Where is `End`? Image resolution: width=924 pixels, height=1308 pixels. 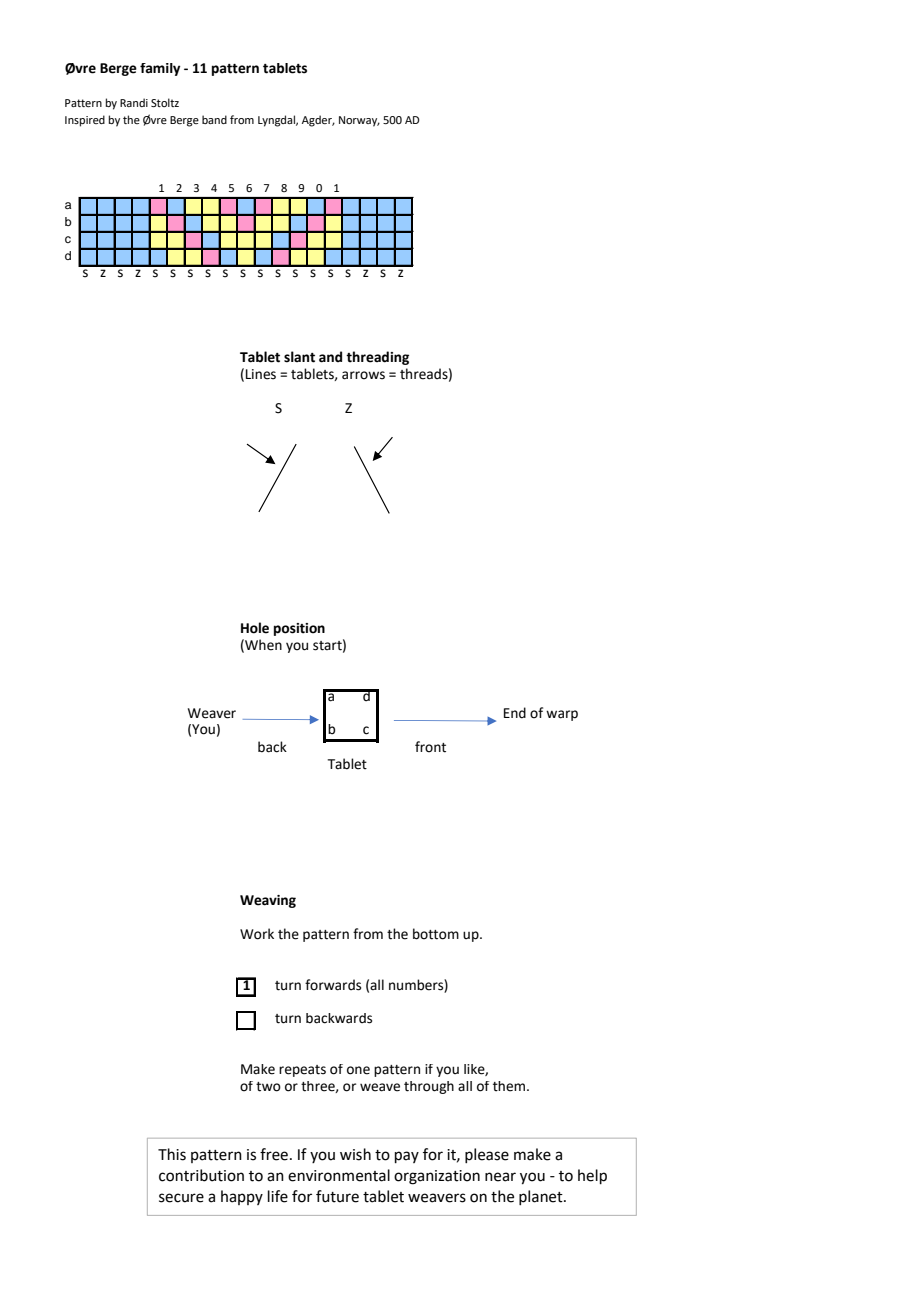
End is located at coordinates (515, 713).
